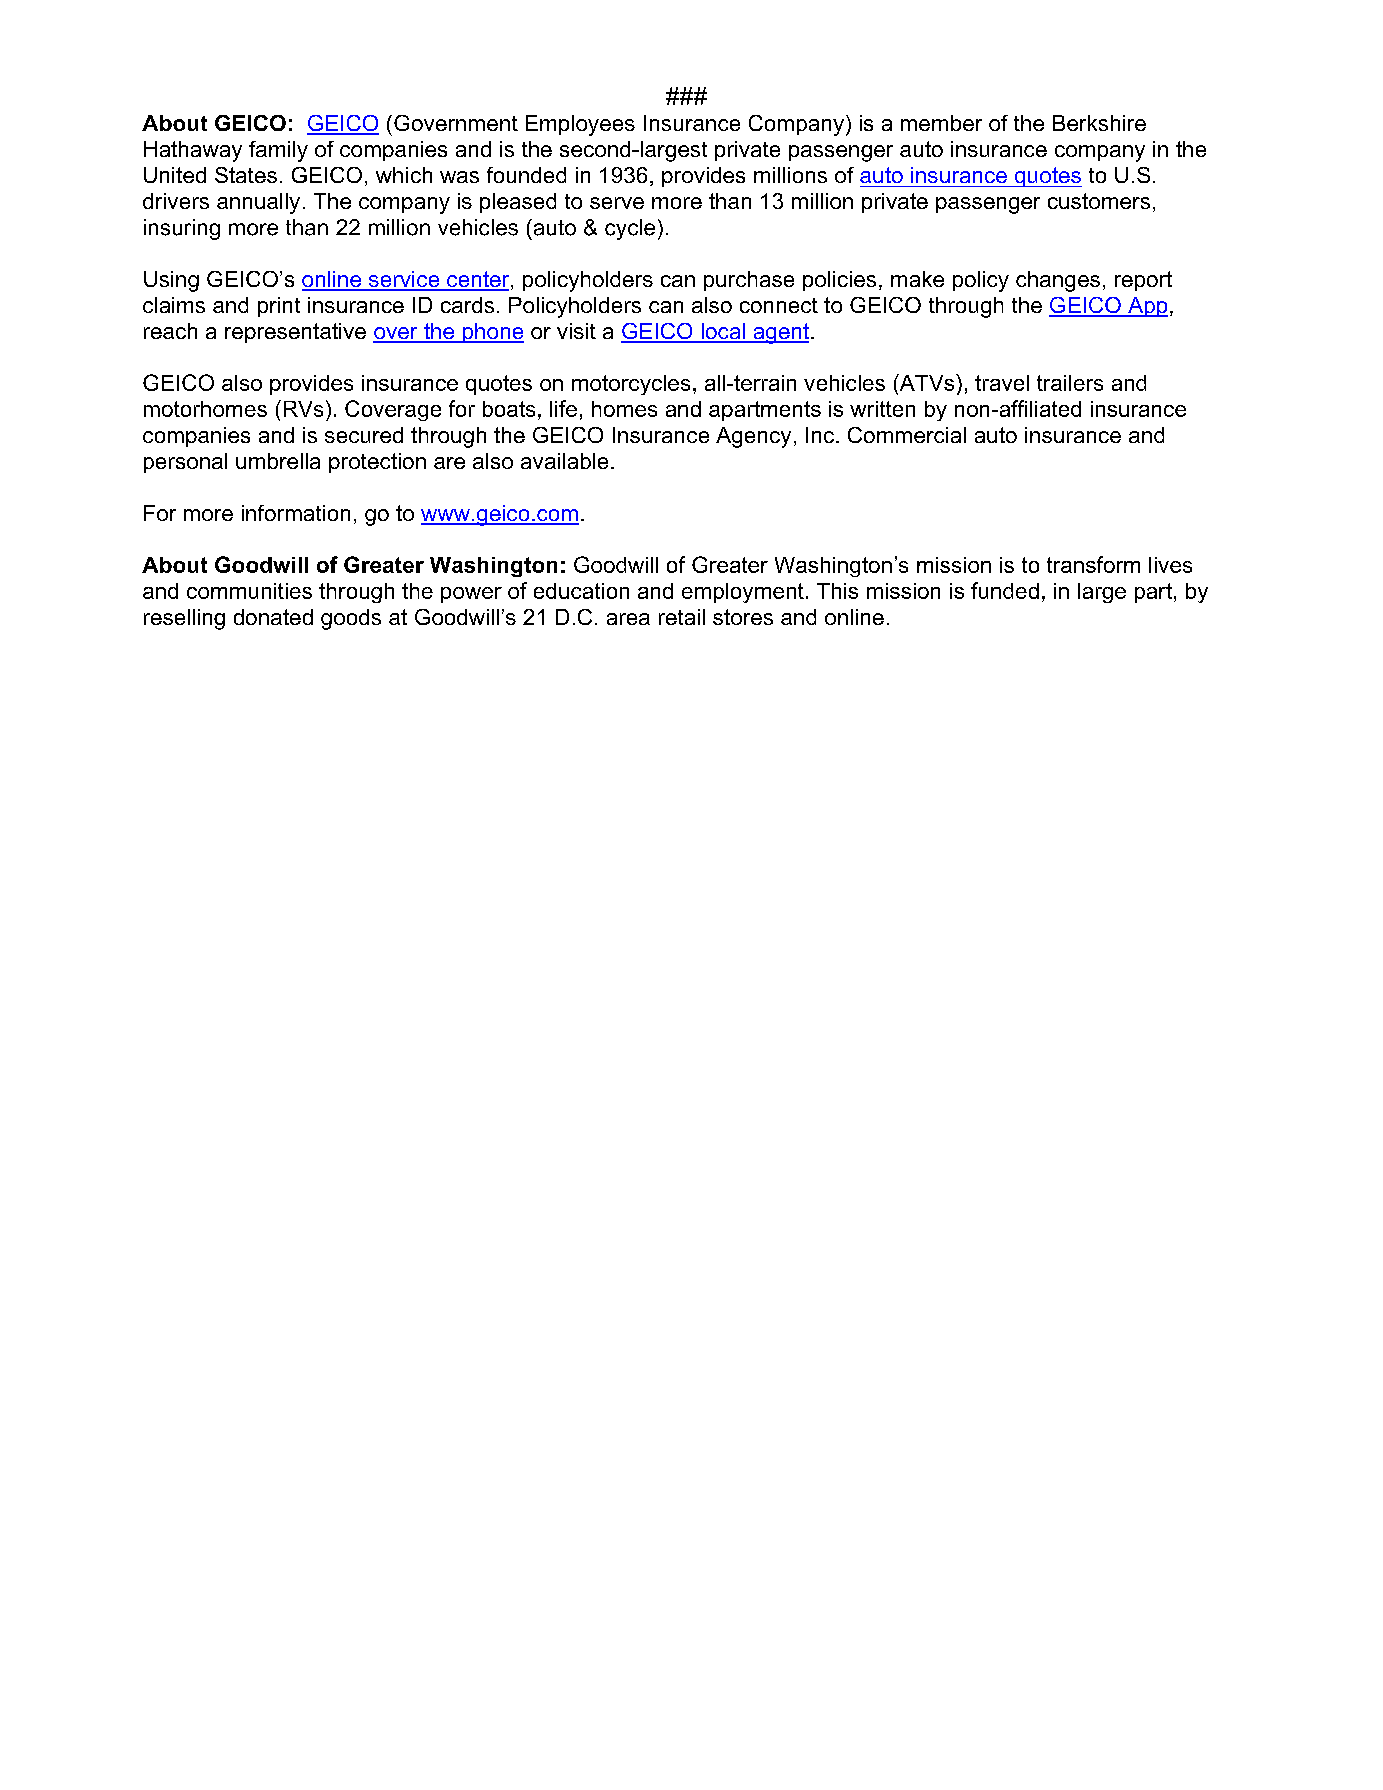  Describe the element at coordinates (296, 513) in the screenshot. I see `information` at that location.
